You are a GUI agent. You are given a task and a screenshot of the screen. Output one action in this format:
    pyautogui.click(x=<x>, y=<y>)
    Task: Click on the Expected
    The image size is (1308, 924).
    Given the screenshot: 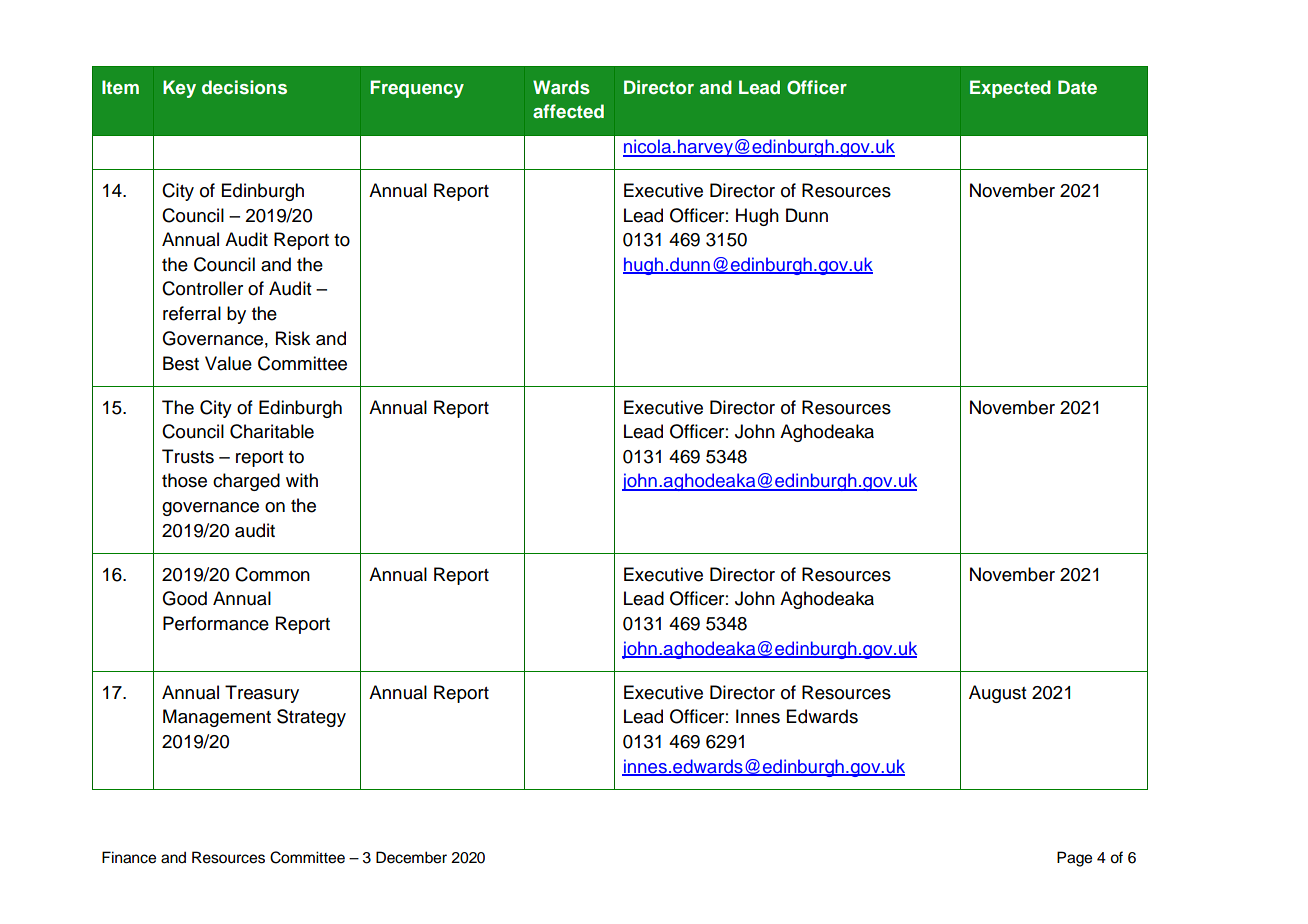 What is the action you would take?
    pyautogui.click(x=1010, y=89)
